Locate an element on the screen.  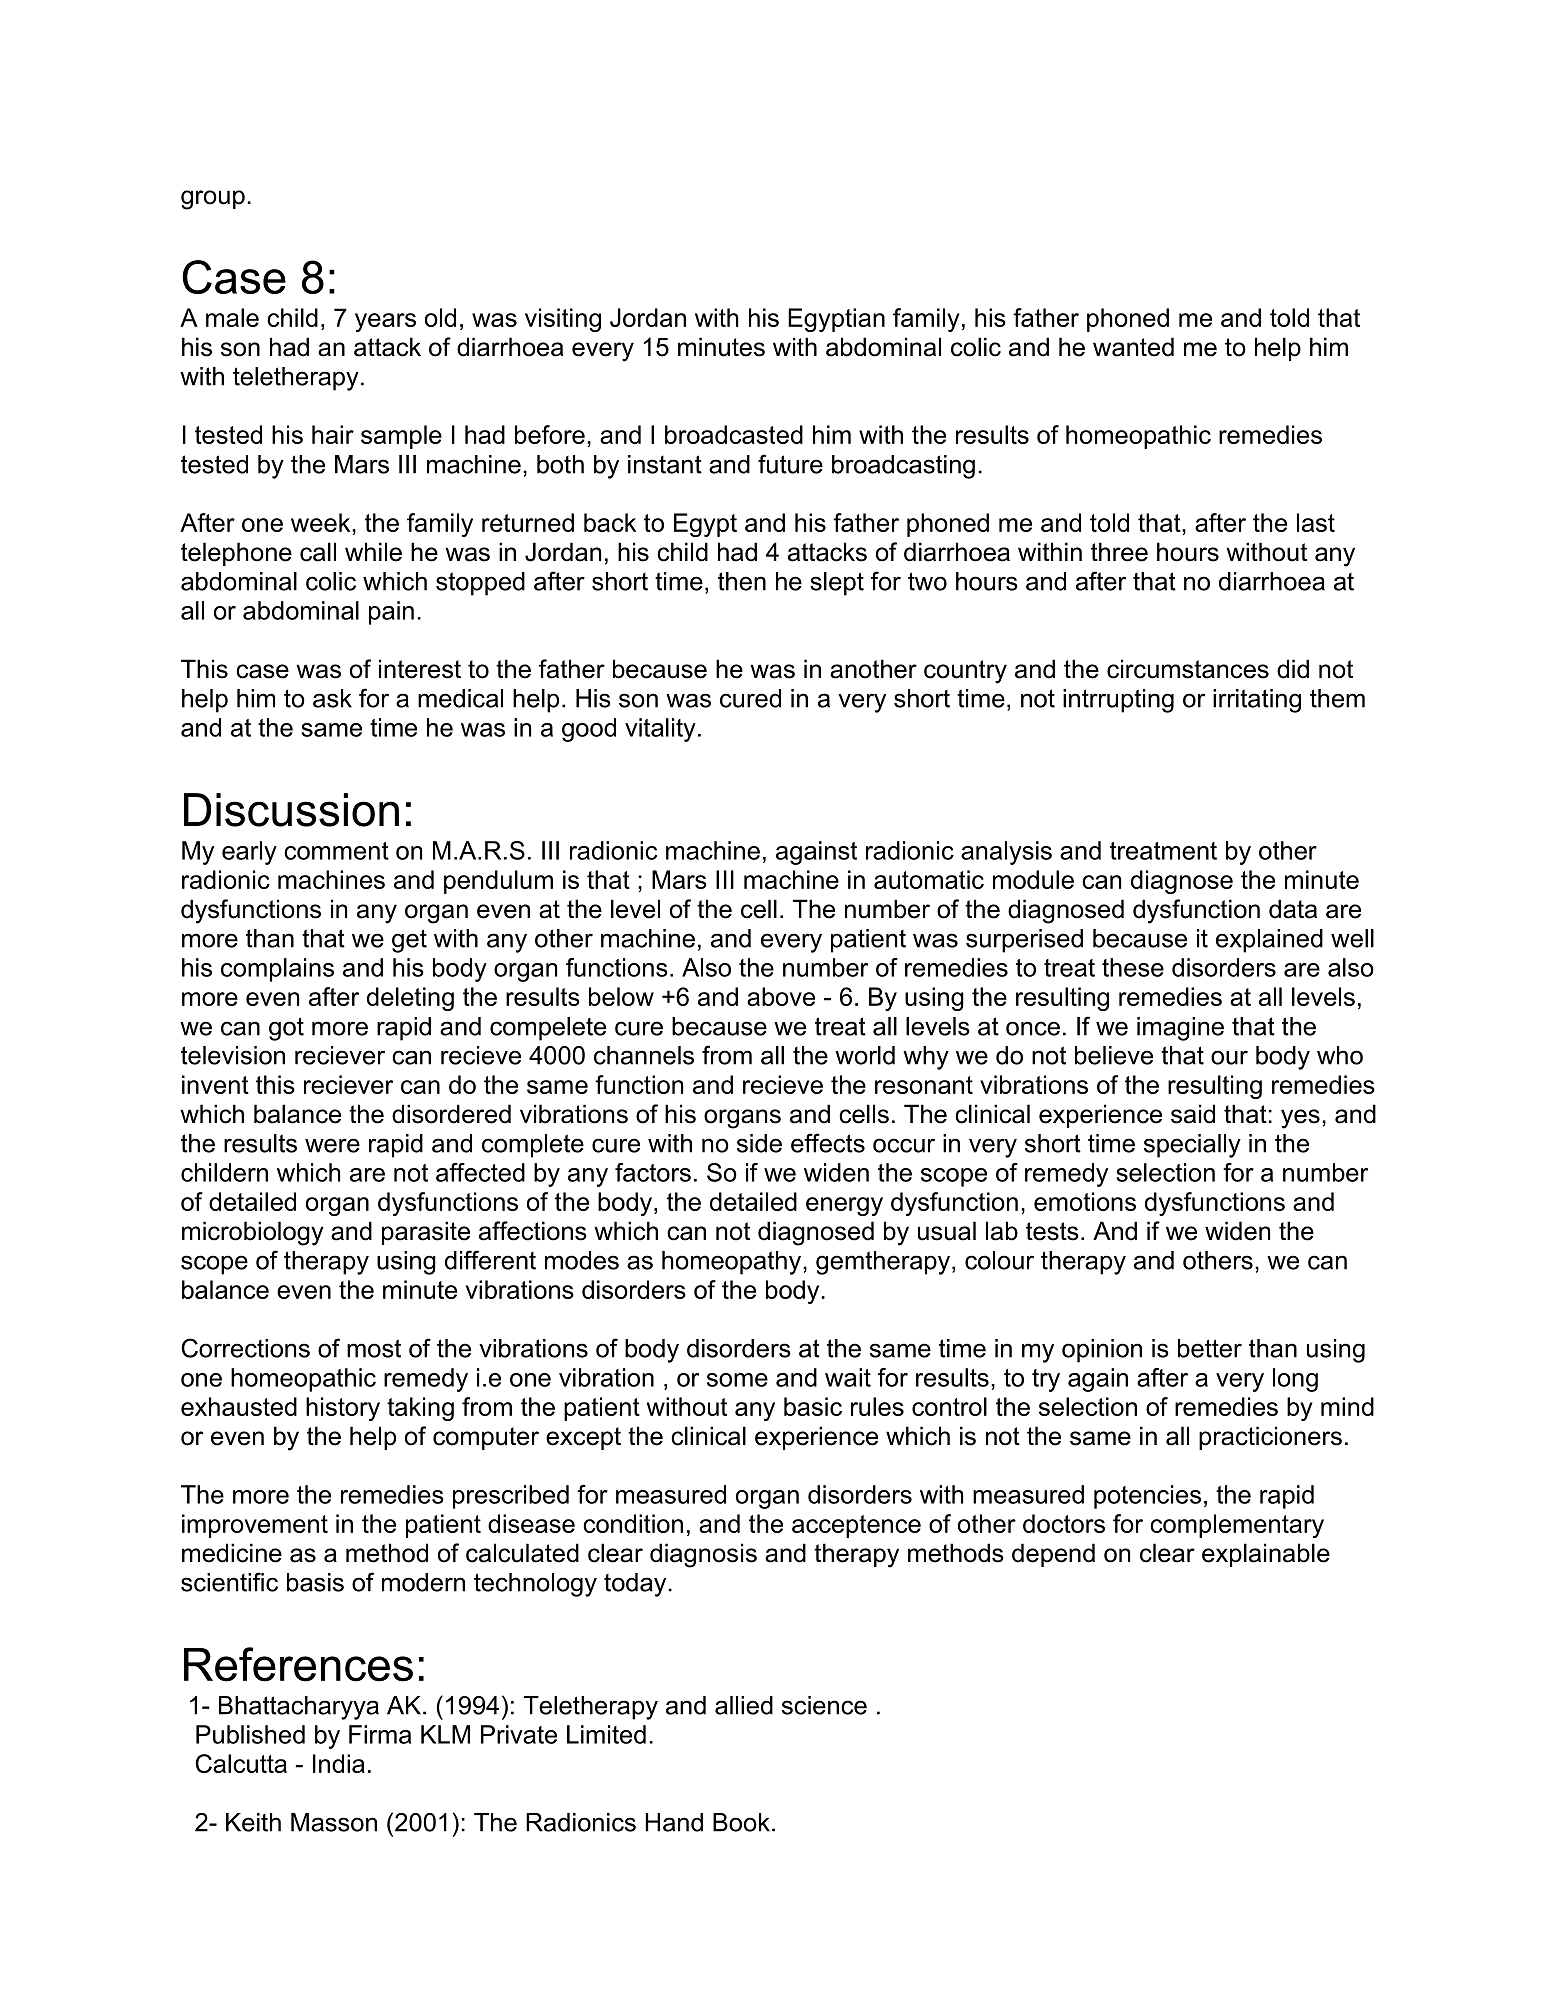
deleting is located at coordinates (410, 999).
